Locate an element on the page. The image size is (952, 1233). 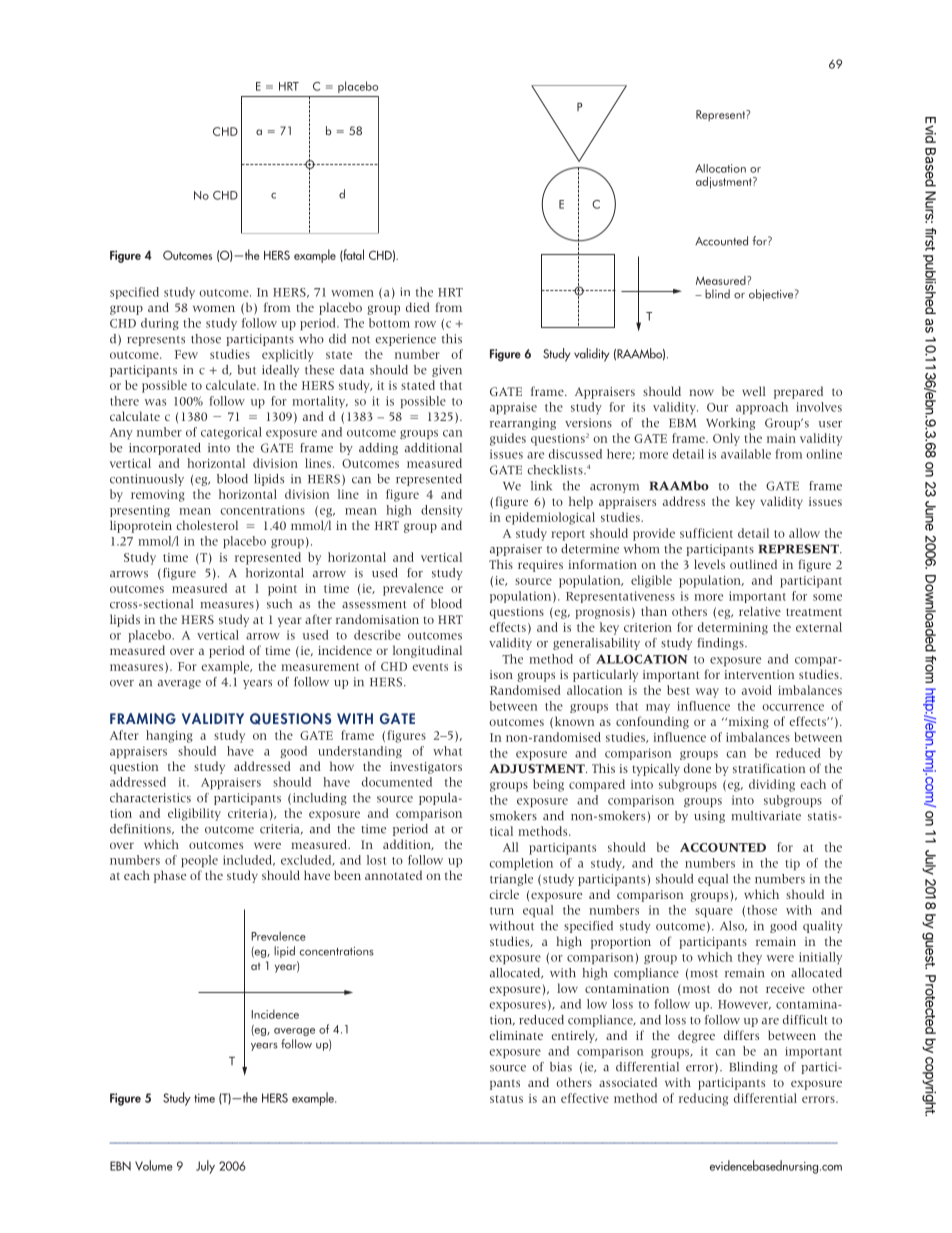
relative is located at coordinates (760, 611).
